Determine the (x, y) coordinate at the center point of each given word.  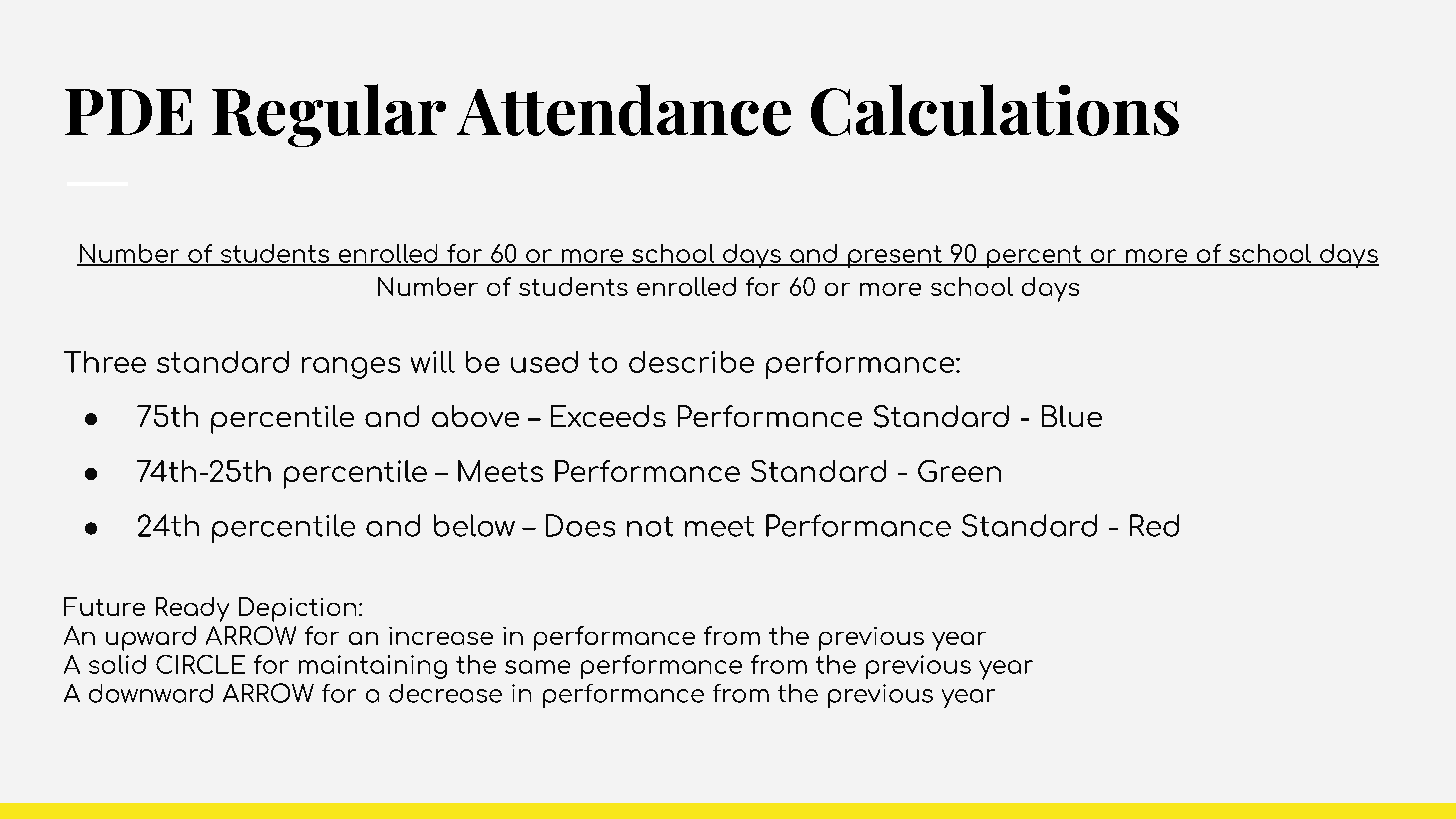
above (475, 416)
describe (691, 362)
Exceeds (608, 416)
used (544, 362)
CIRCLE (200, 664)
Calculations (995, 110)
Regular (329, 115)
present (895, 256)
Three (105, 362)
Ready (192, 609)
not (650, 526)
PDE (128, 112)
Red (1154, 525)
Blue (1072, 416)
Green (959, 471)
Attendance (624, 110)
